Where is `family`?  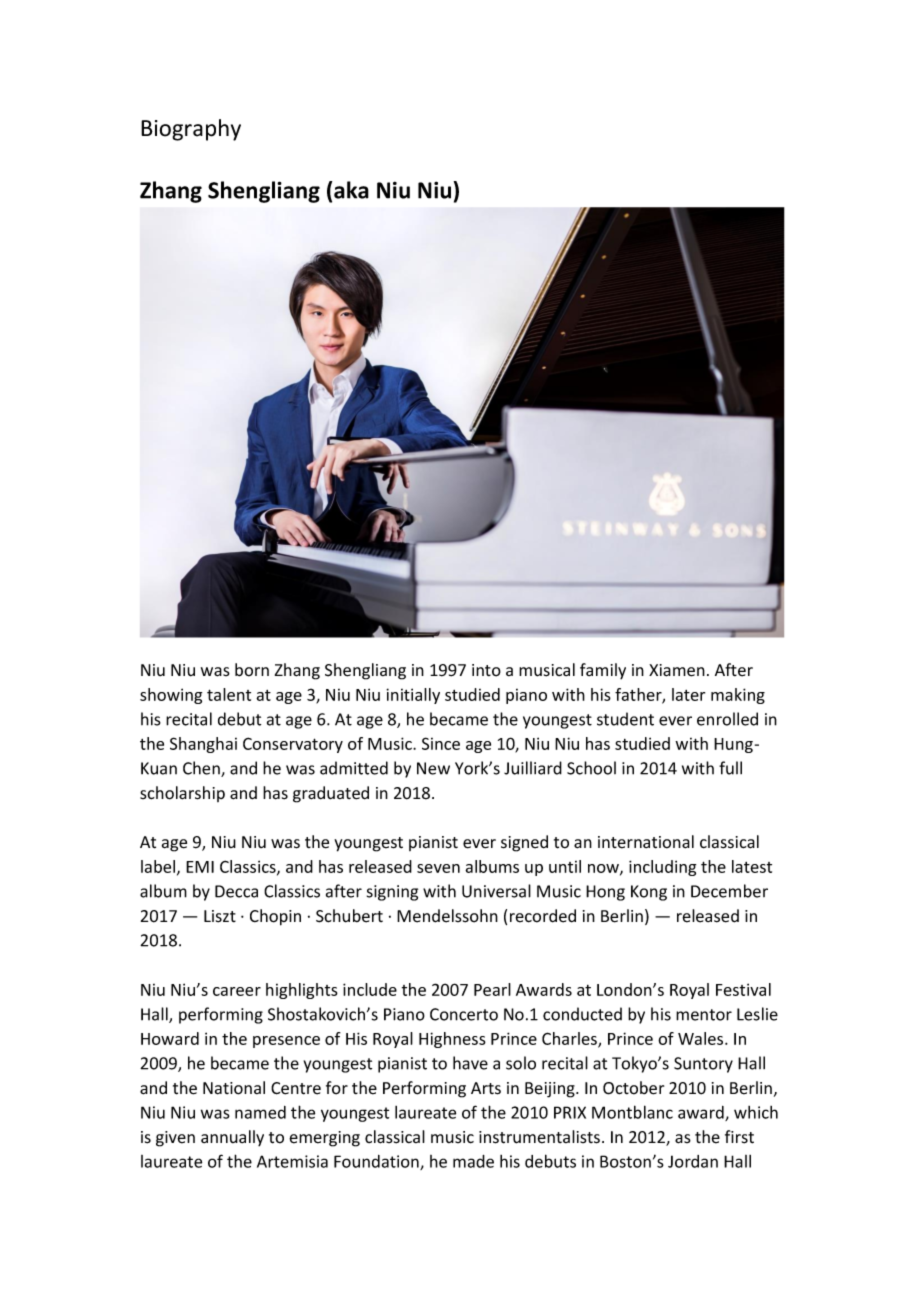
family is located at coordinates (603, 671).
